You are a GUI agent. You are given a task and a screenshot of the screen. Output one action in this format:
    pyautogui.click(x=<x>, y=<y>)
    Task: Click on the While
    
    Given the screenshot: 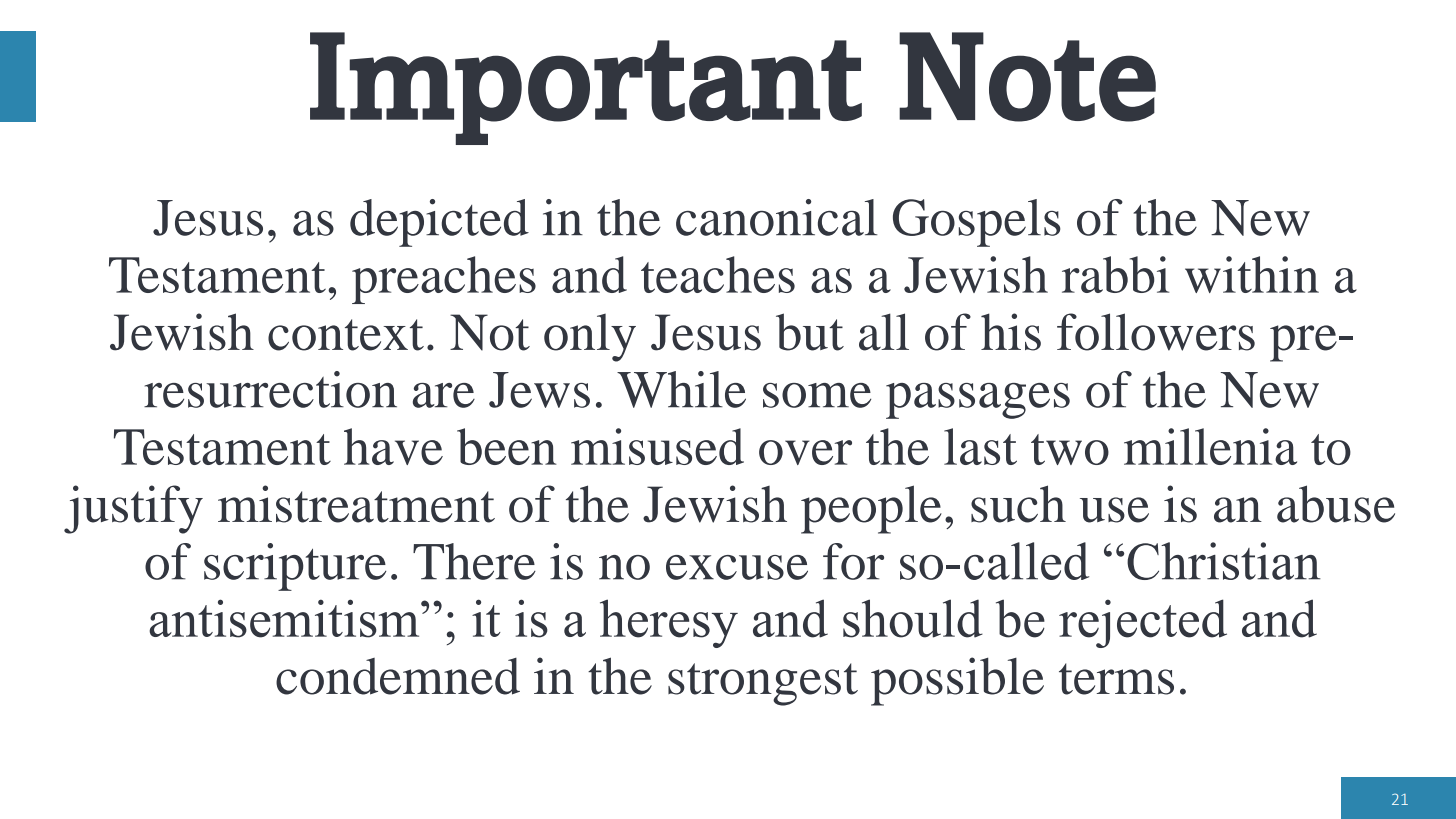 What is the action you would take?
    pyautogui.click(x=681, y=389)
